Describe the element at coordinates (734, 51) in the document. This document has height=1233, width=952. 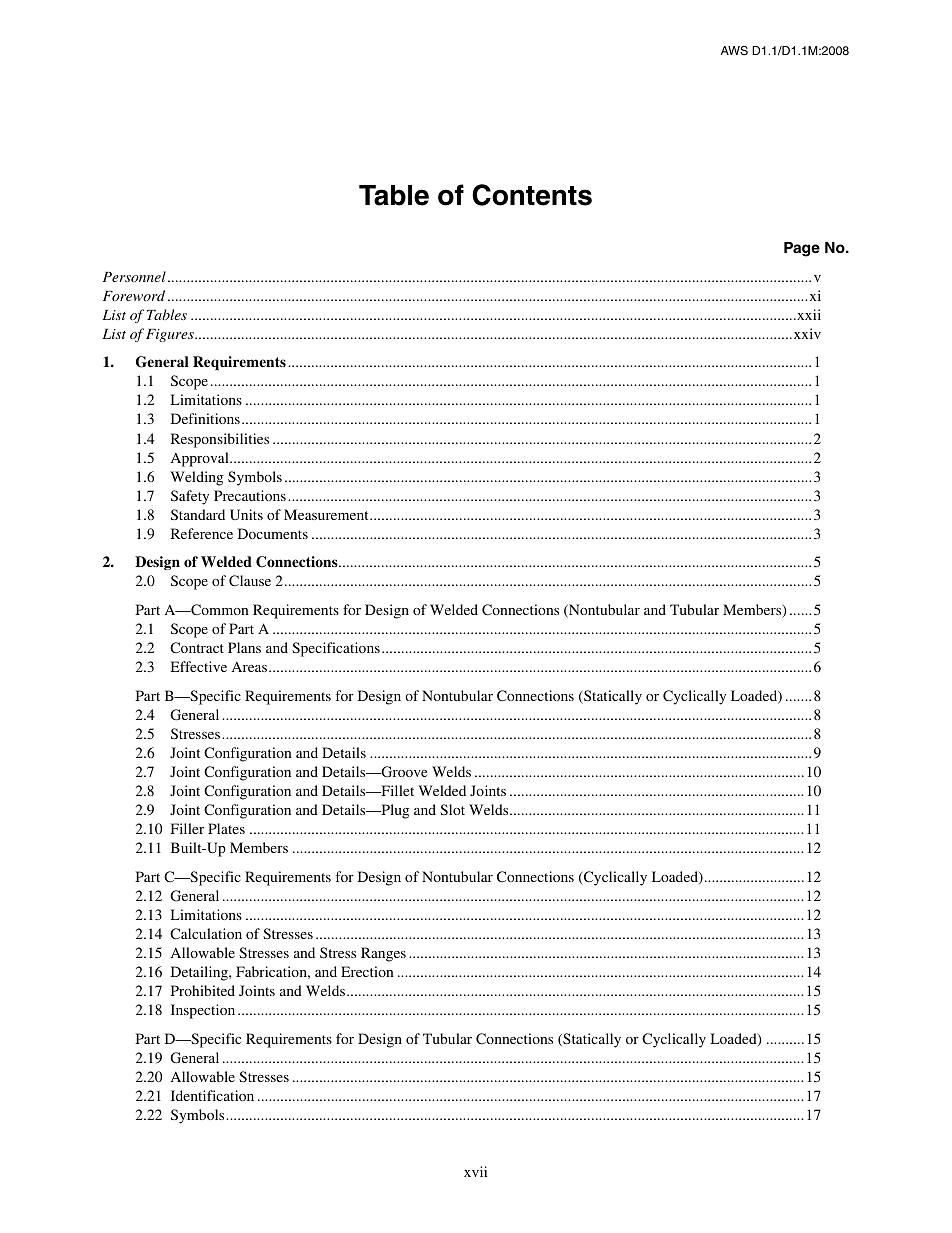
I see `AWS` at that location.
